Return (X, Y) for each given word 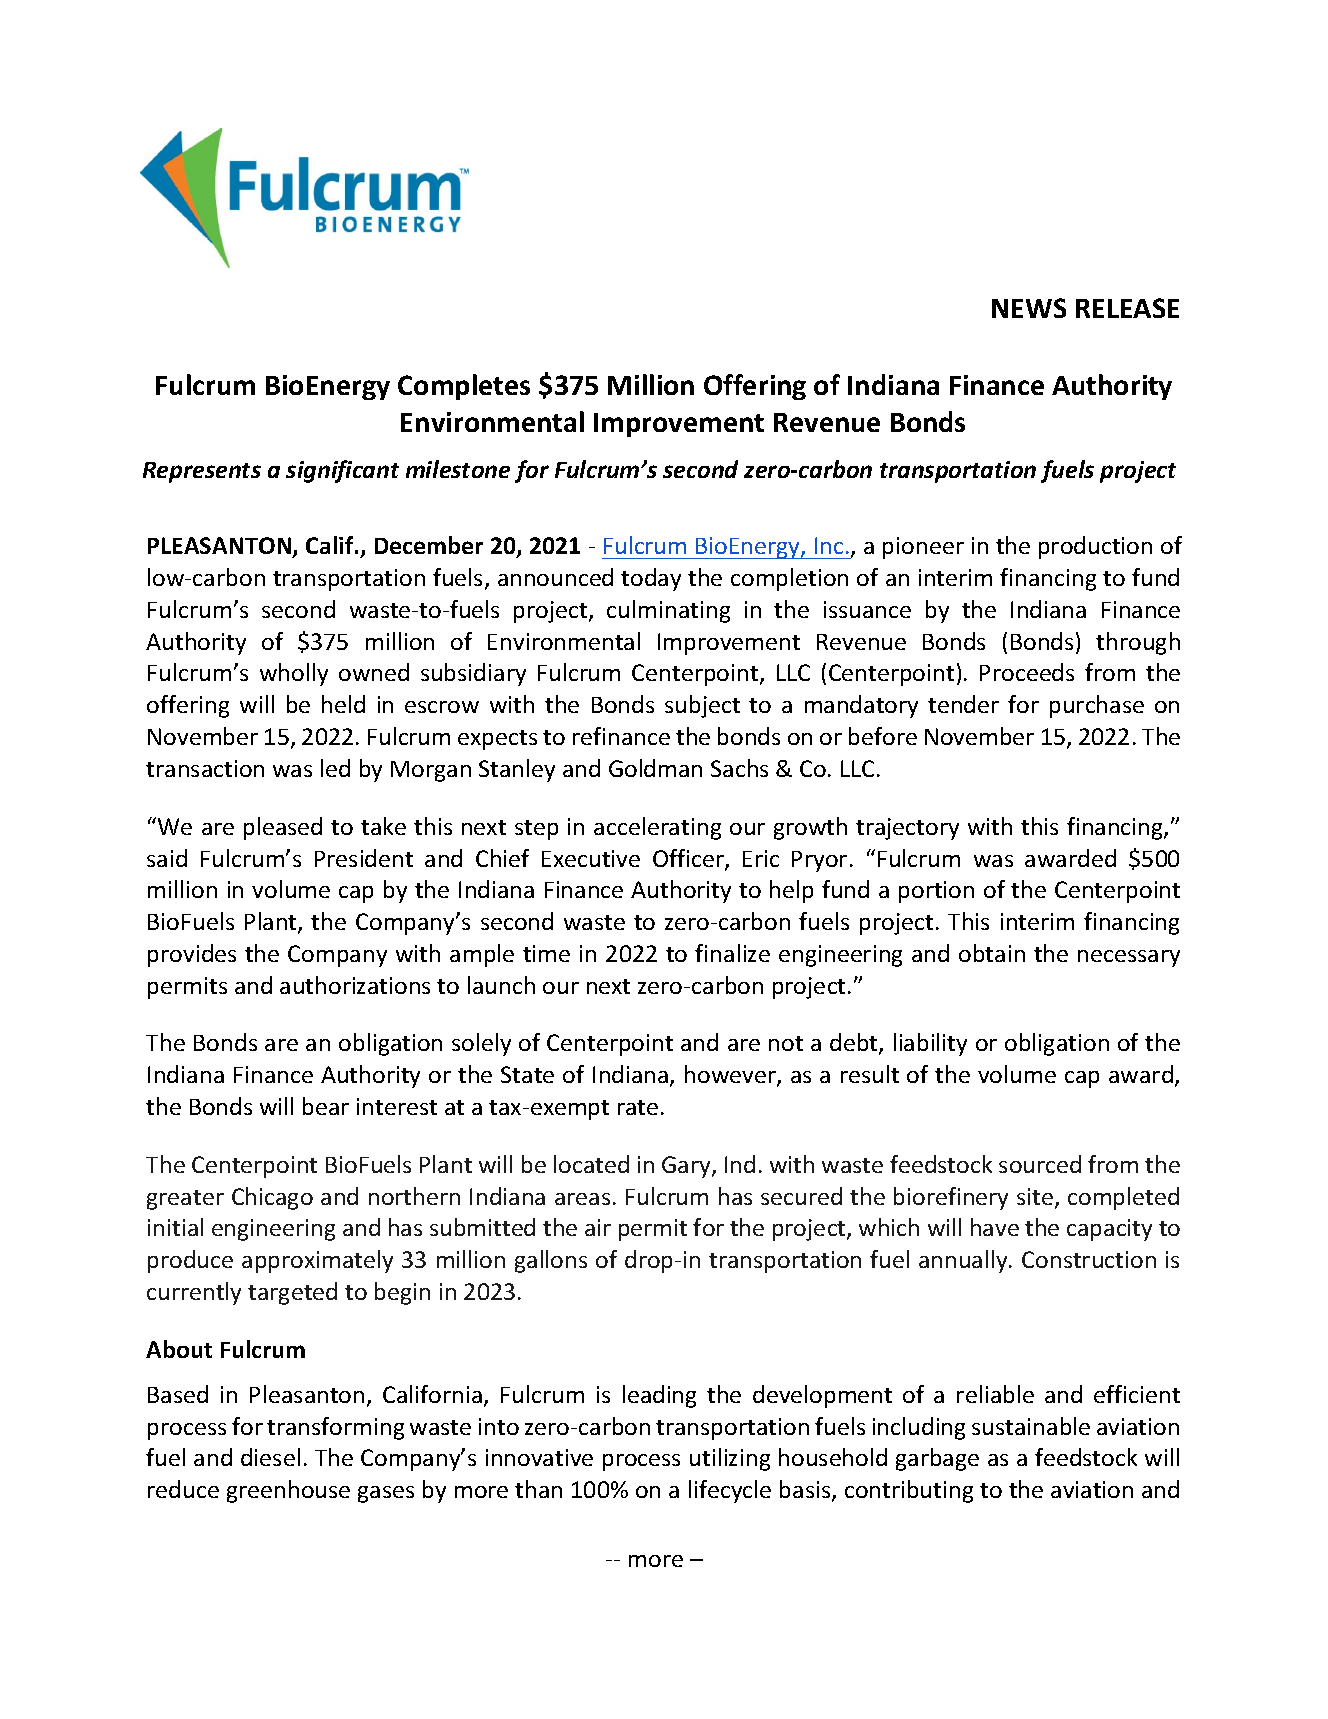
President (364, 858)
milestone (458, 469)
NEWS (1029, 308)
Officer (689, 859)
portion (936, 892)
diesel (270, 1457)
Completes (464, 387)
